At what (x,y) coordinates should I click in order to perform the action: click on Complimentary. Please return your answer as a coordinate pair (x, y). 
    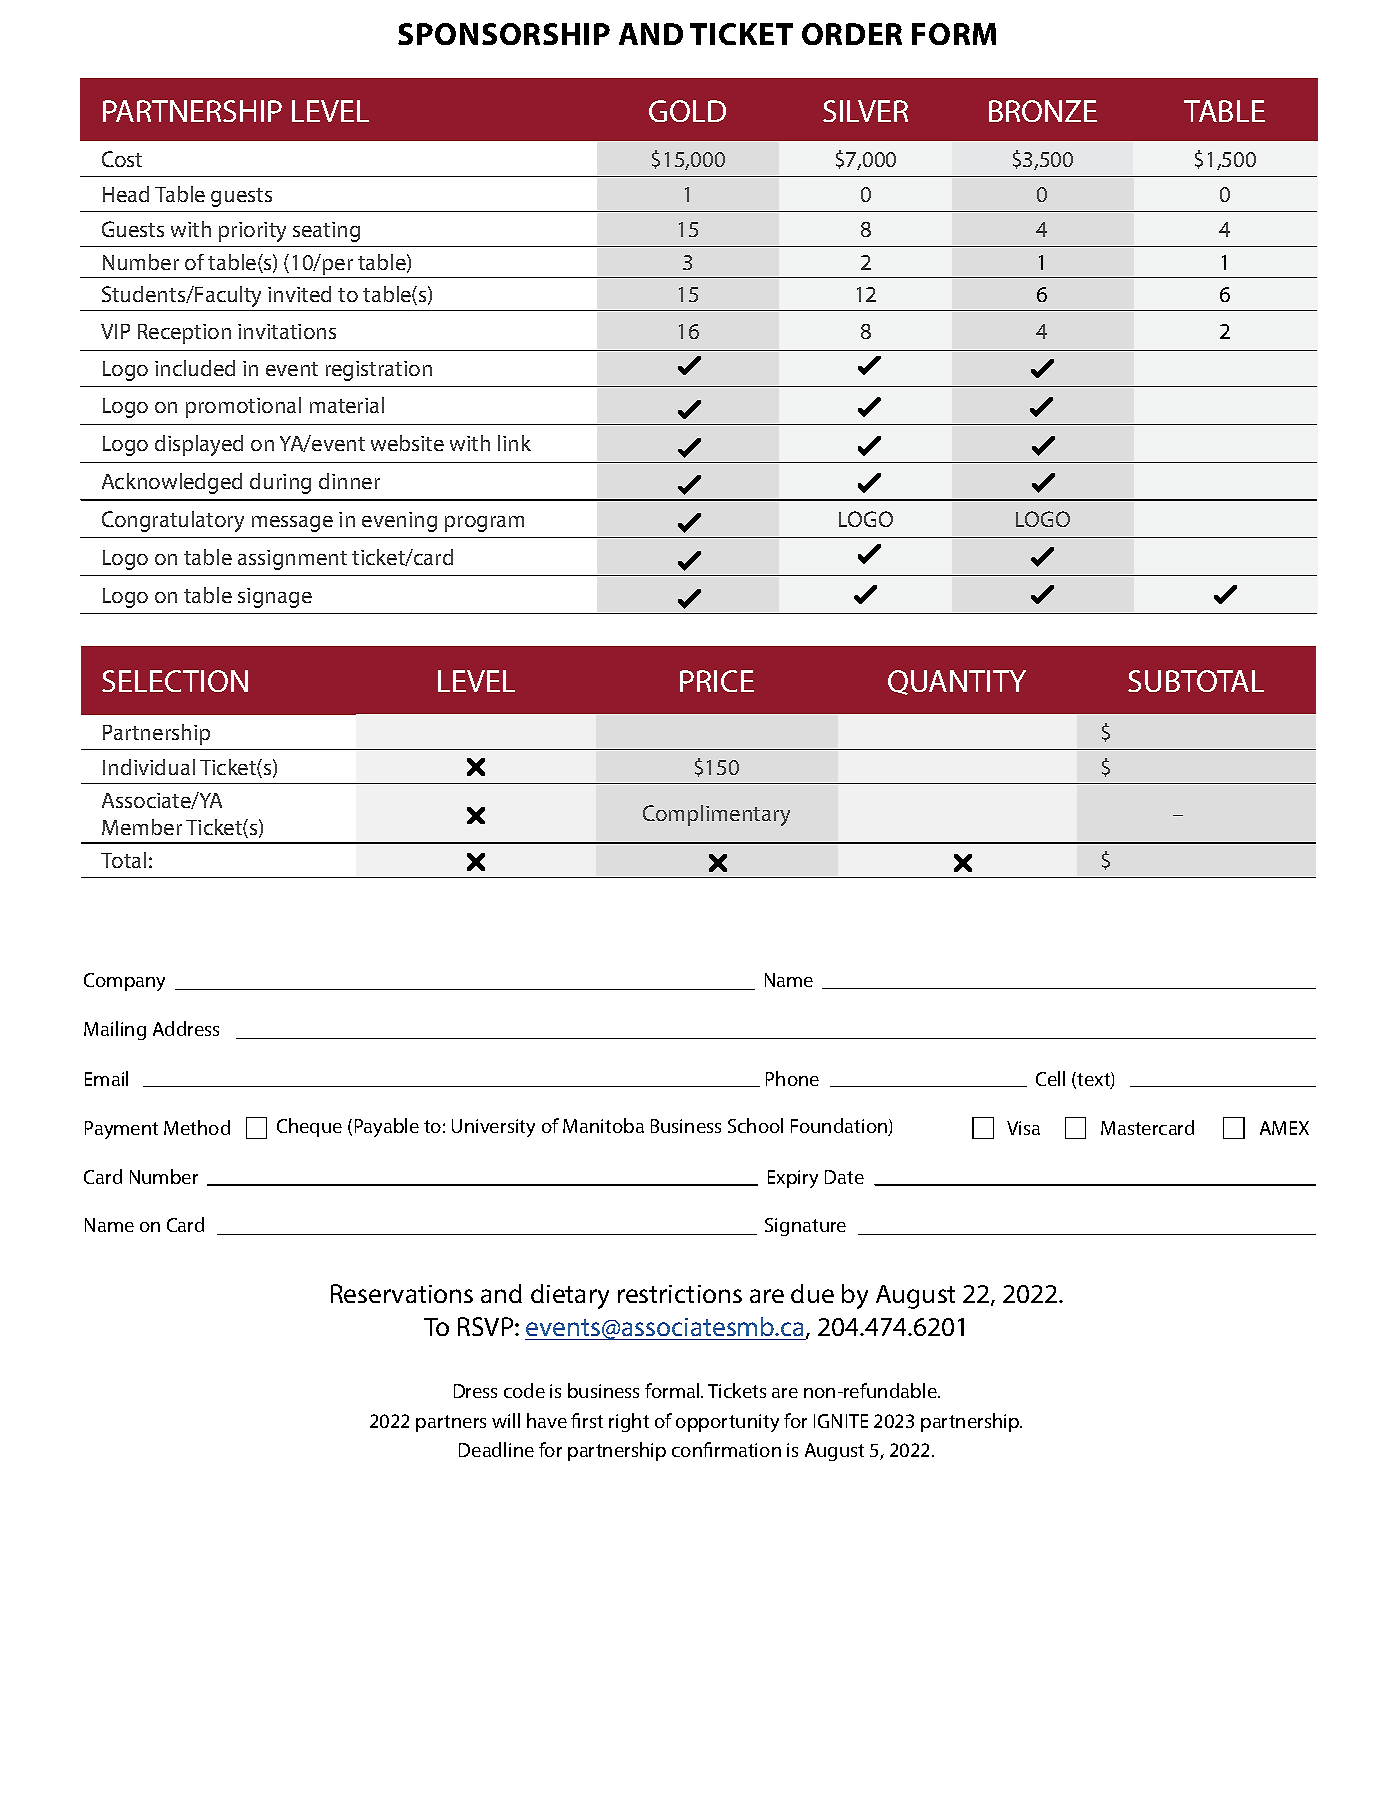
    Looking at the image, I should click on (716, 815).
